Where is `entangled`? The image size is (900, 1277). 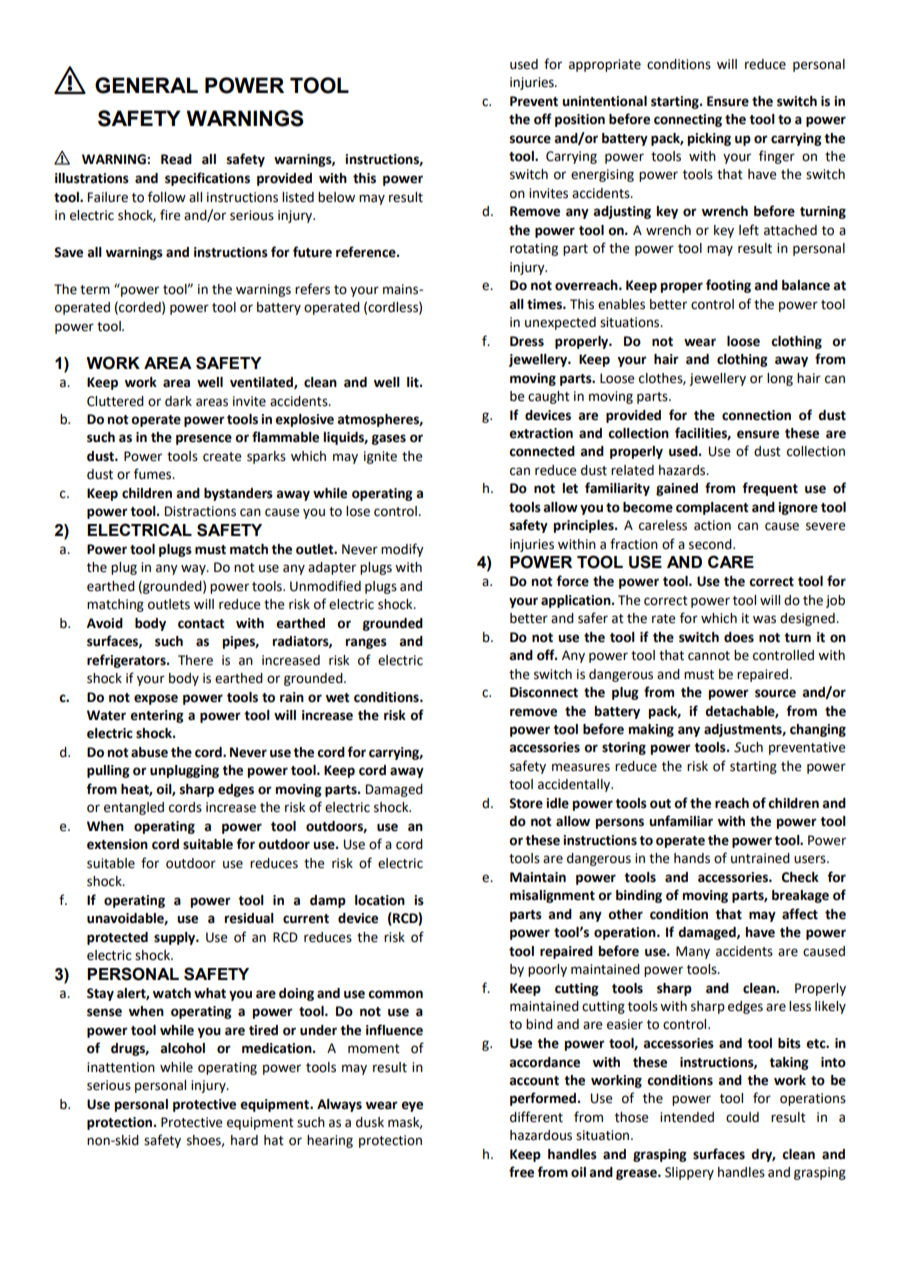
entangled is located at coordinates (134, 808).
